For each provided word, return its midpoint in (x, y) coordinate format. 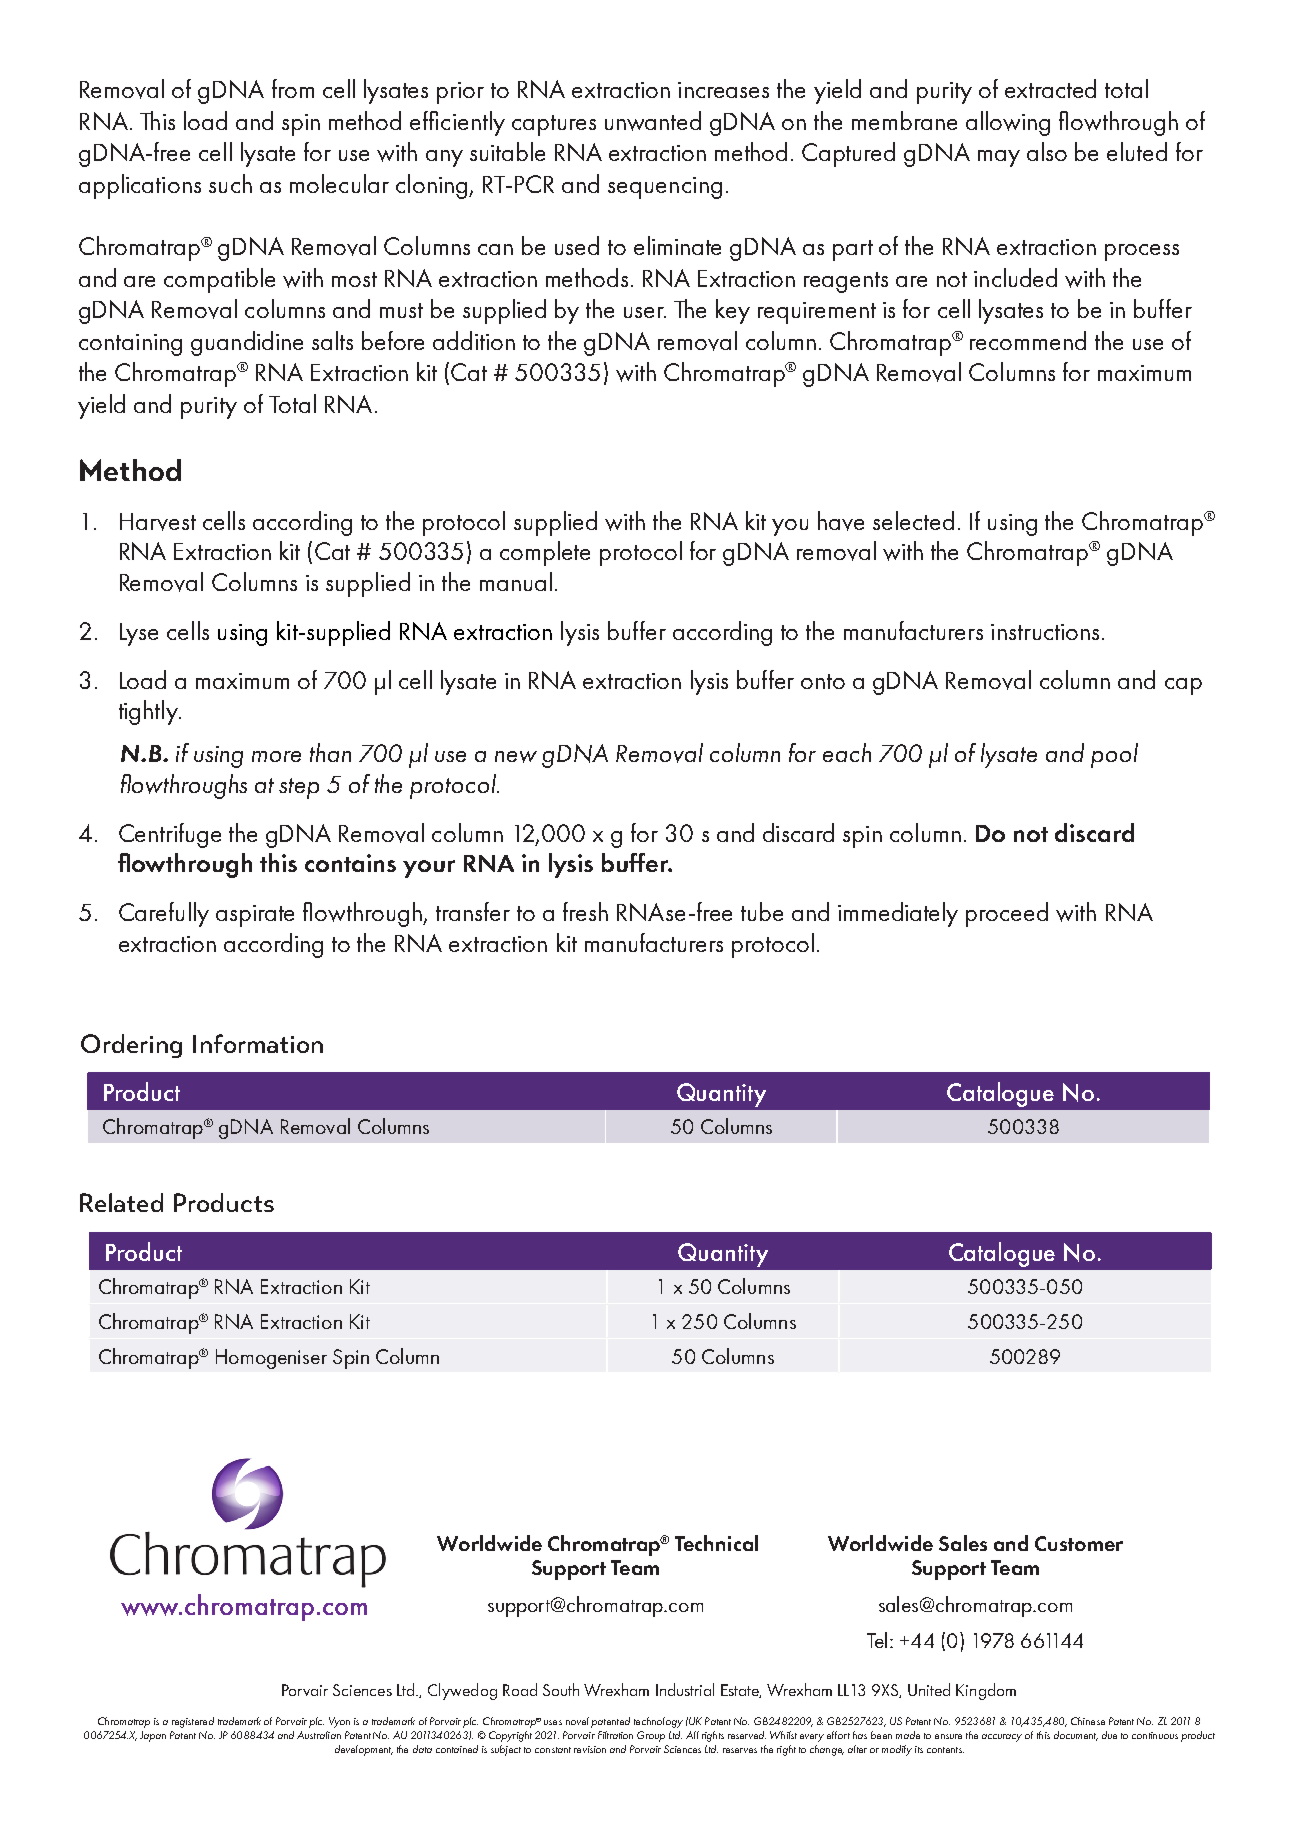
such (230, 183)
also (1047, 151)
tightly (149, 712)
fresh (585, 911)
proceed (1007, 914)
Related (121, 1202)
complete (545, 553)
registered (193, 1722)
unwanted (653, 121)
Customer (1079, 1543)
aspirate (255, 916)
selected (913, 520)
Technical (716, 1543)
